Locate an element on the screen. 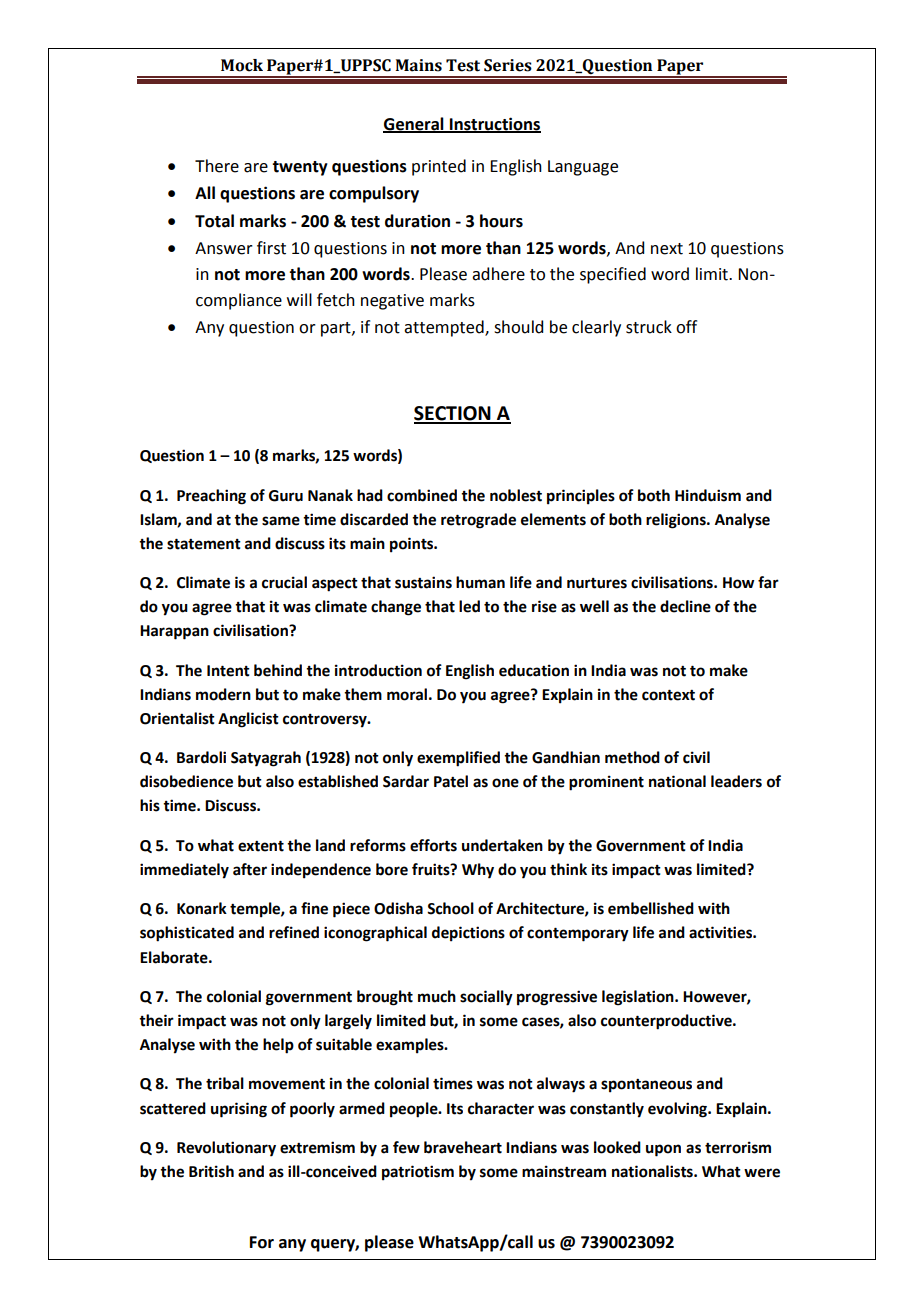 This screenshot has width=924, height=1308. Mock is located at coordinates (242, 65).
